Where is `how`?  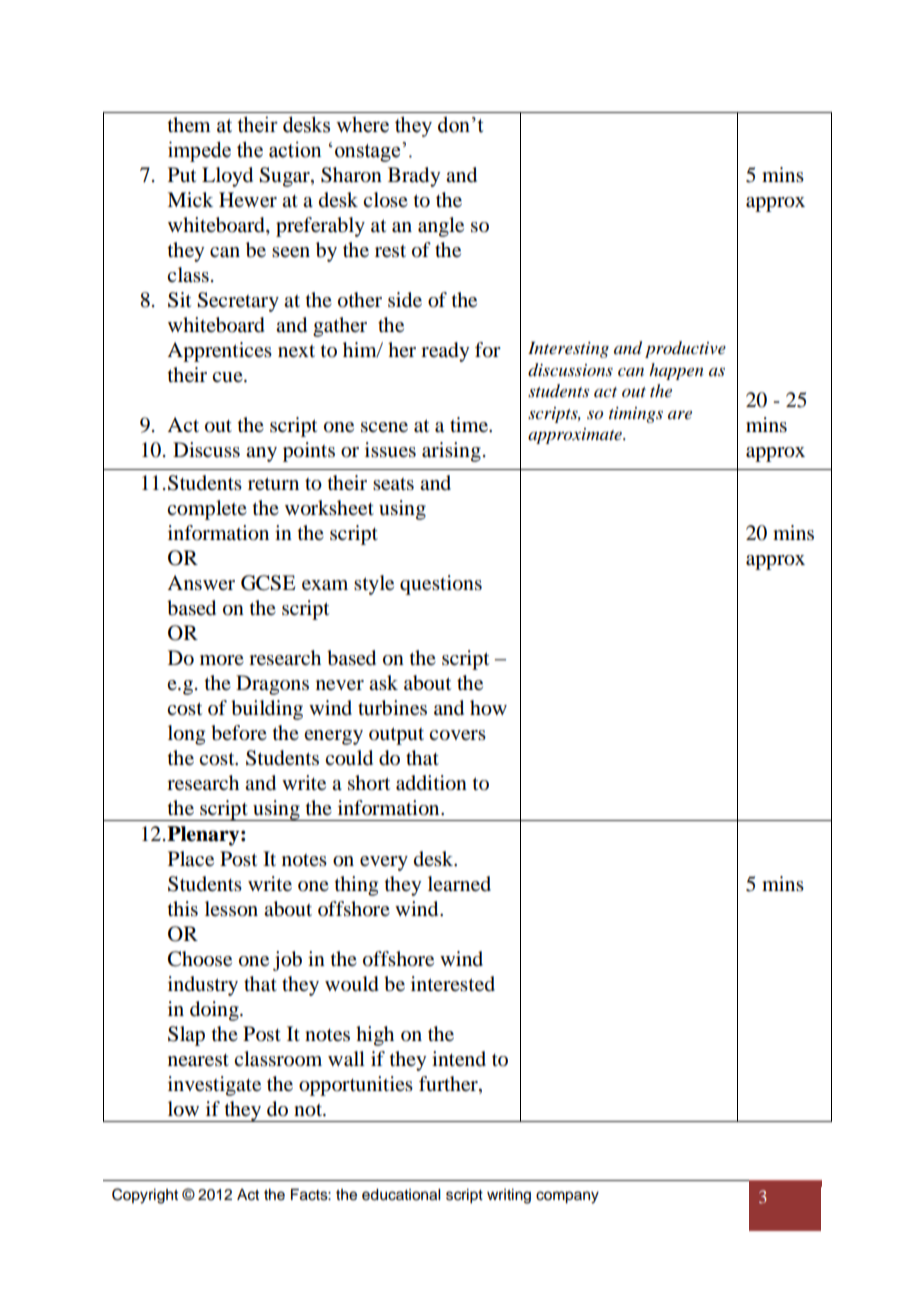 how is located at coordinates (488, 708).
